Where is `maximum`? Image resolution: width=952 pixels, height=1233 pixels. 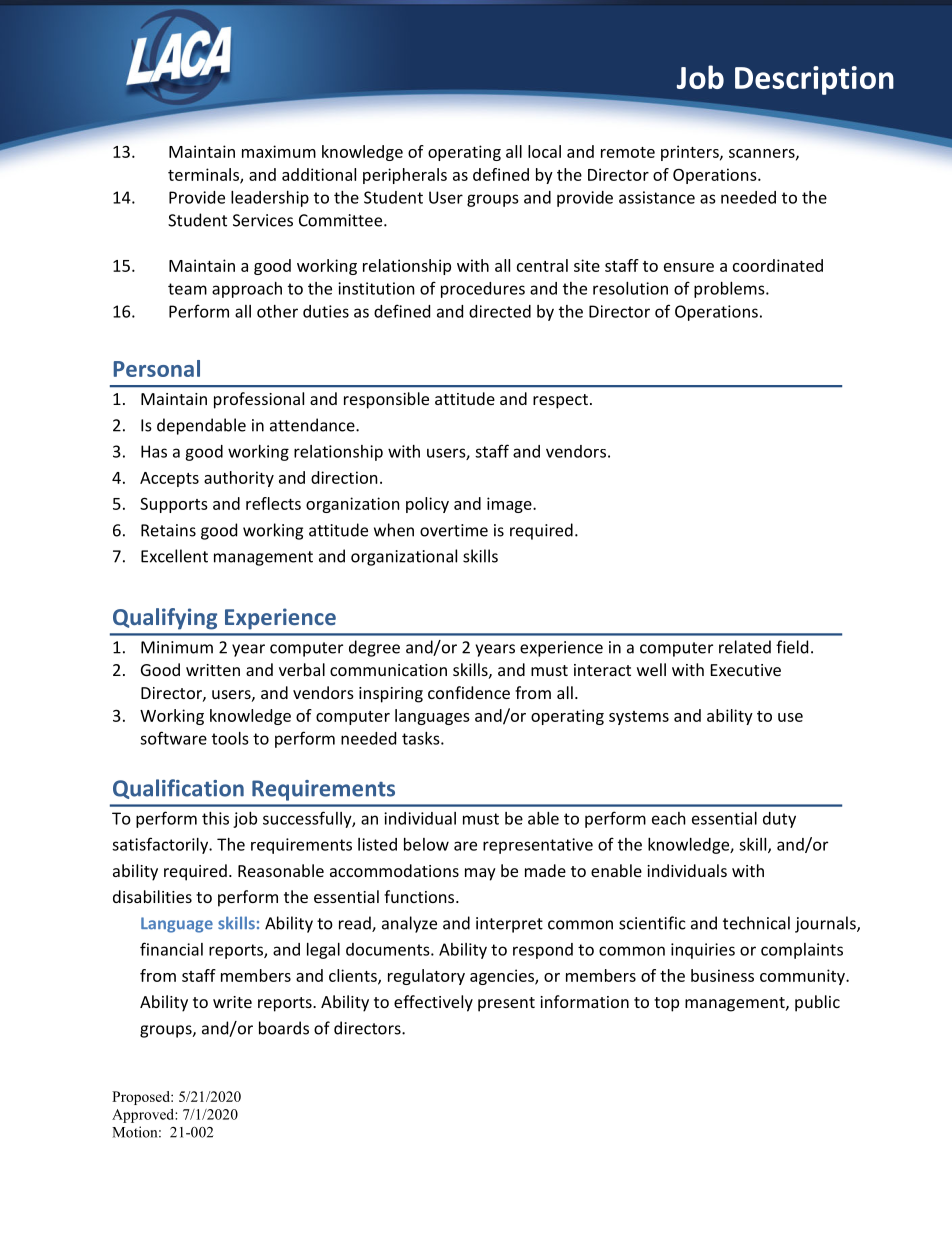
maximum is located at coordinates (279, 151).
